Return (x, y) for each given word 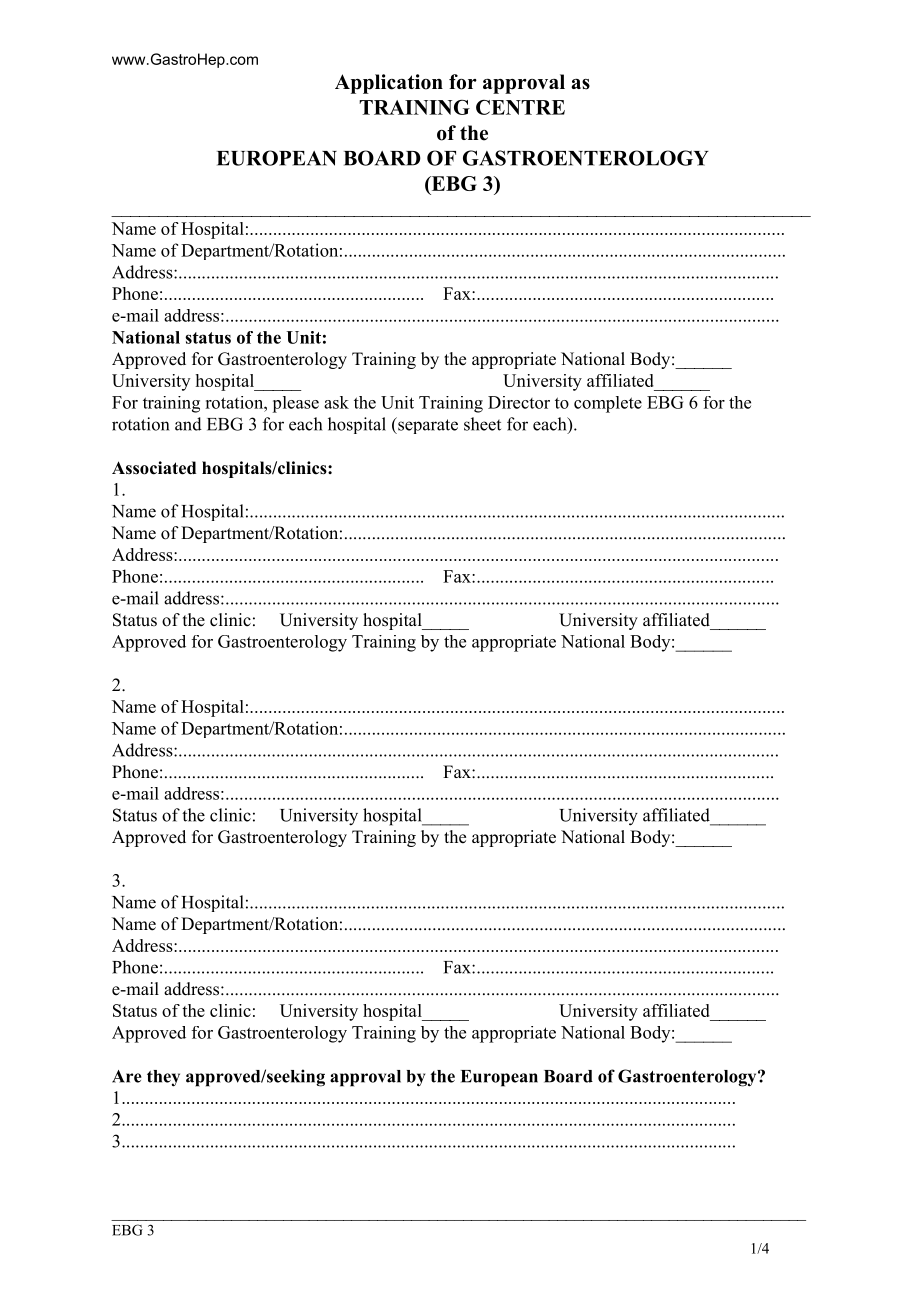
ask (336, 402)
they (163, 1078)
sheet (482, 424)
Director (519, 402)
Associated (154, 468)
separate (427, 425)
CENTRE (520, 107)
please (295, 404)
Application (389, 84)
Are (127, 1076)
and (188, 424)
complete (608, 404)
